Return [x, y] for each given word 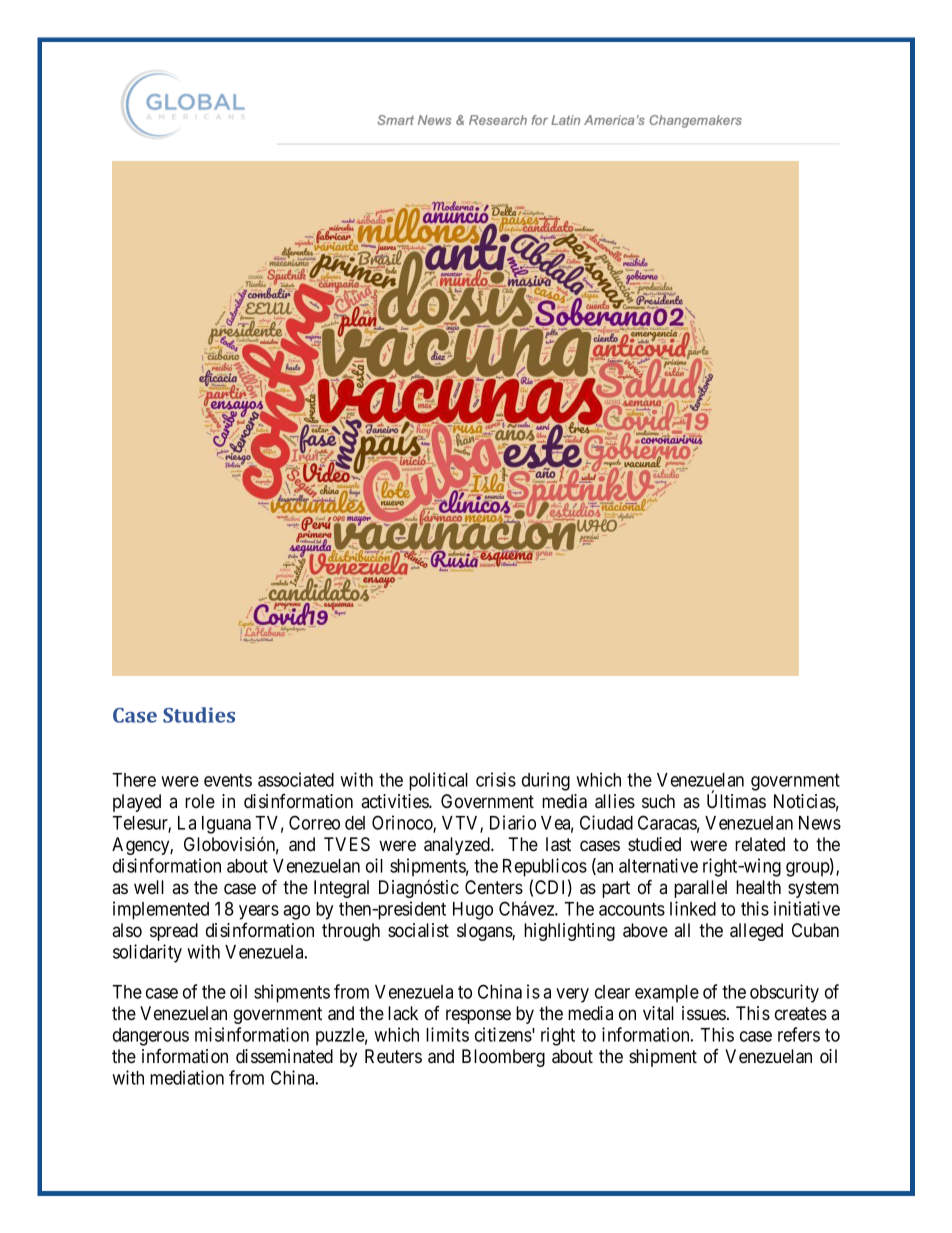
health [758, 887]
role [200, 801]
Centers [494, 887]
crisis [496, 779]
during [546, 781]
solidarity [147, 953]
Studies [199, 715]
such [658, 801]
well [149, 887]
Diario [513, 822]
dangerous [151, 1037]
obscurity [784, 993]
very [572, 995]
